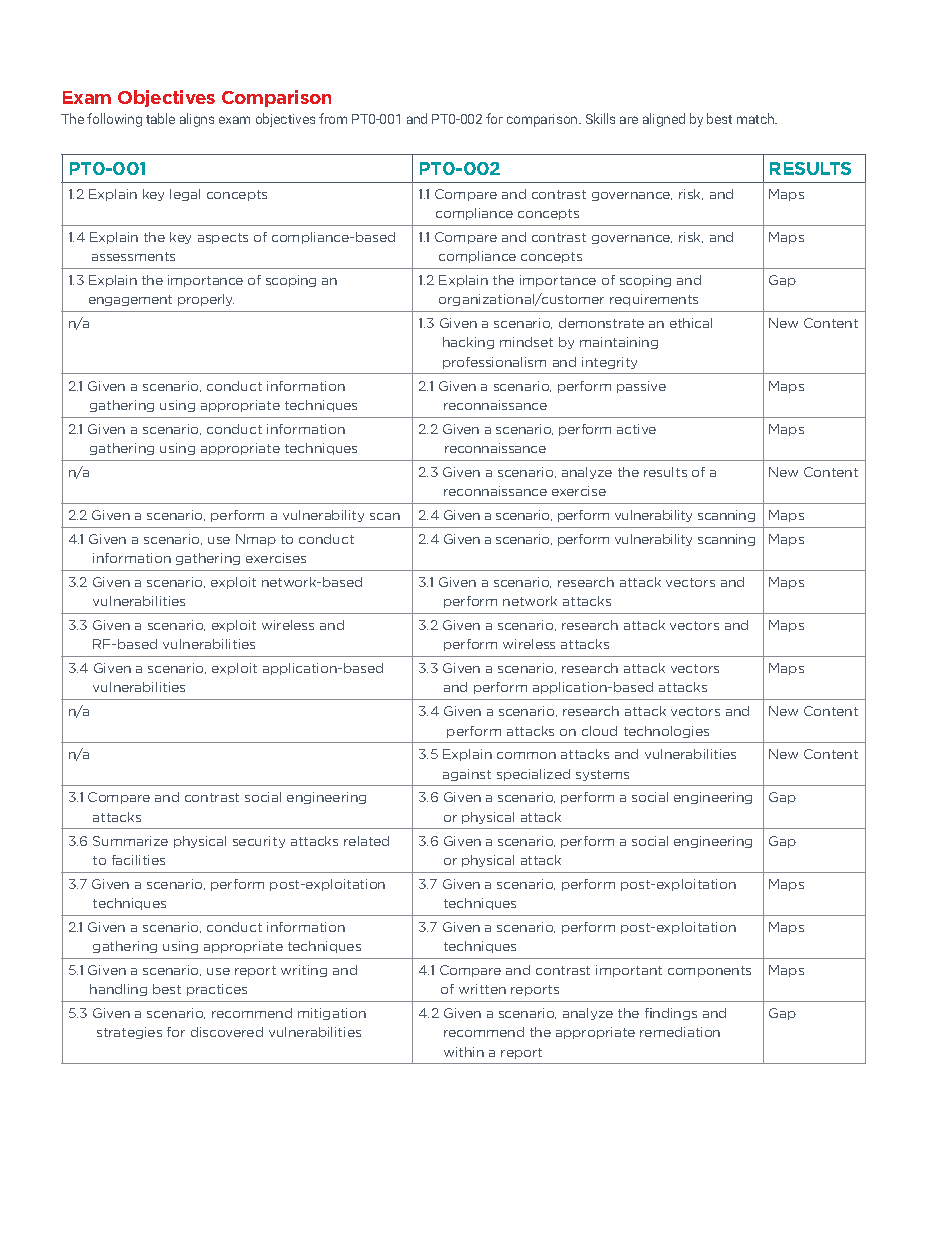 The width and height of the document is (952, 1233). I want to click on Nmap, so click(256, 540).
